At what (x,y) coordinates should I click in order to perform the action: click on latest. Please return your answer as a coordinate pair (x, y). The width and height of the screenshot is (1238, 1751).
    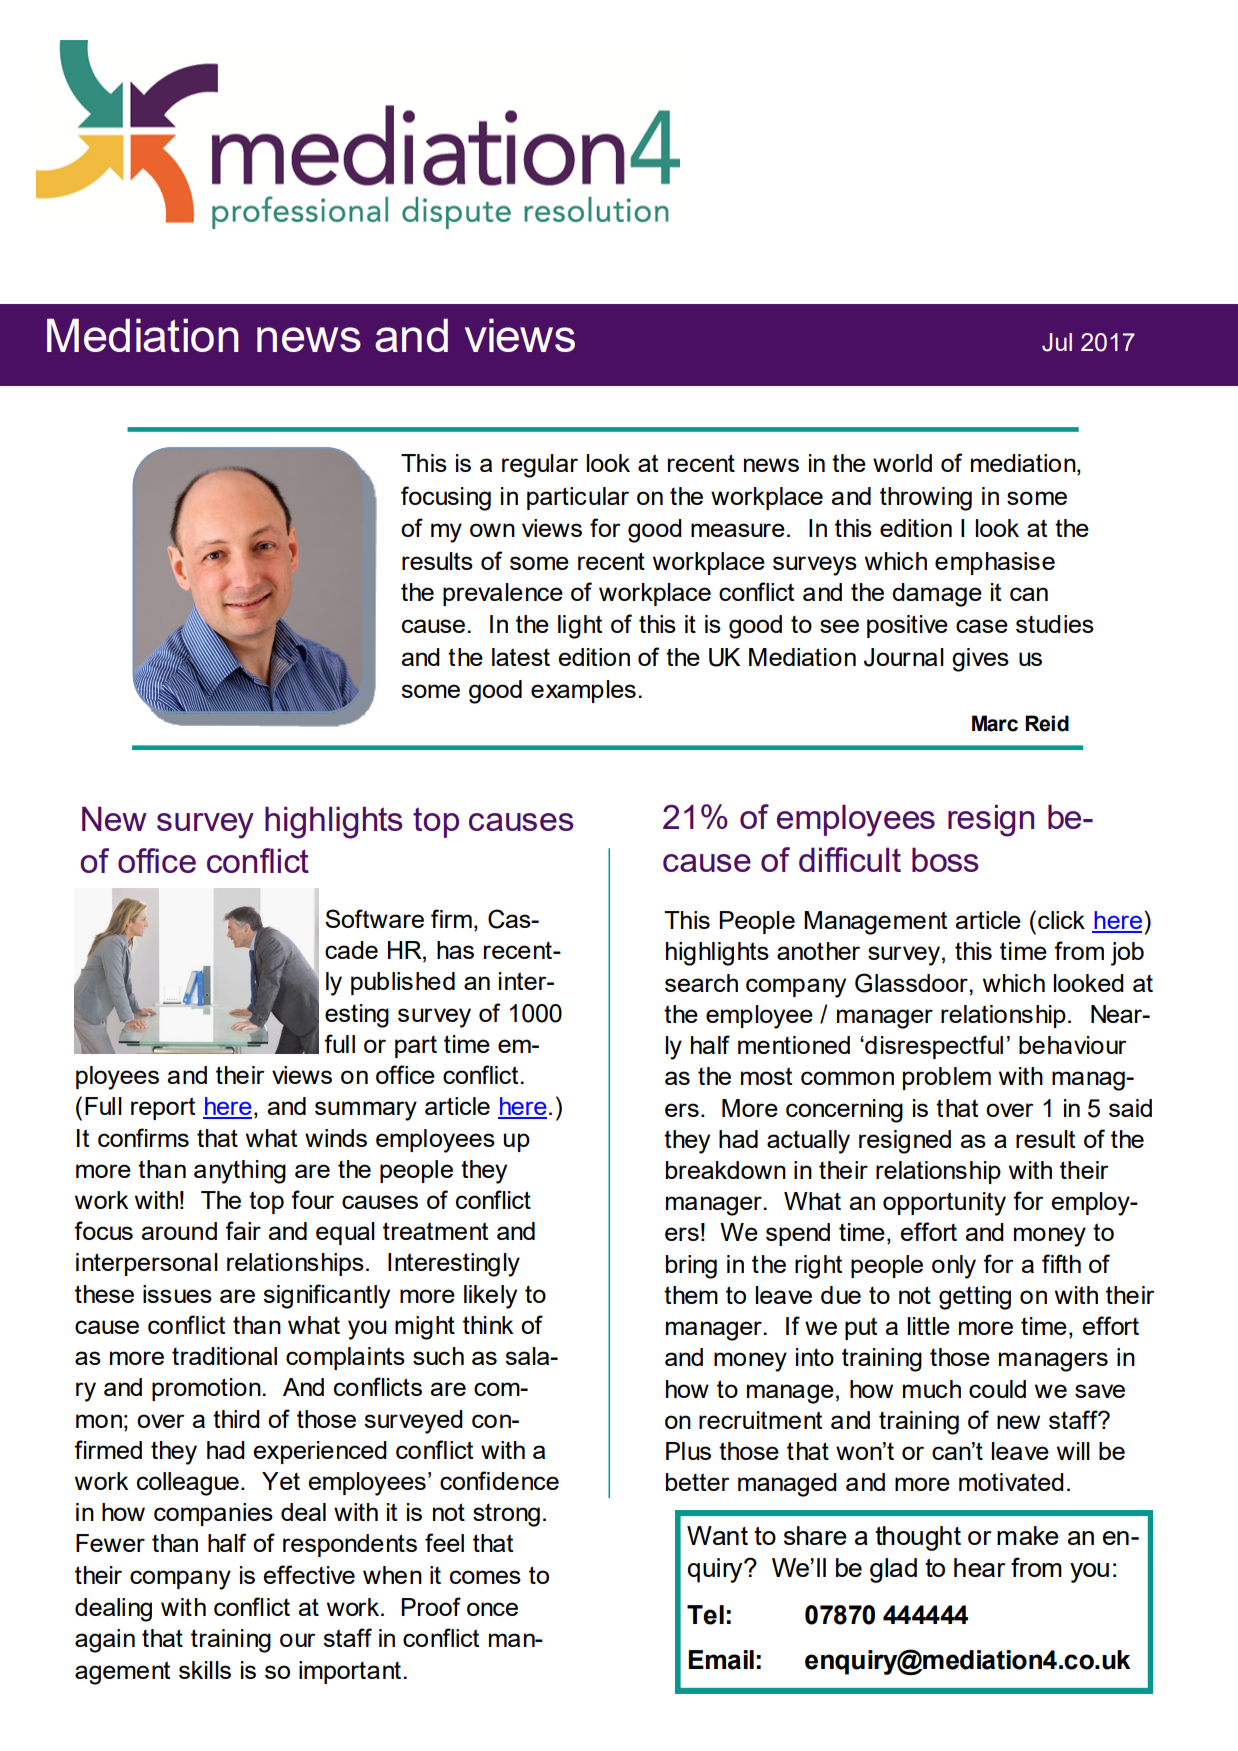
    Looking at the image, I should click on (521, 657).
